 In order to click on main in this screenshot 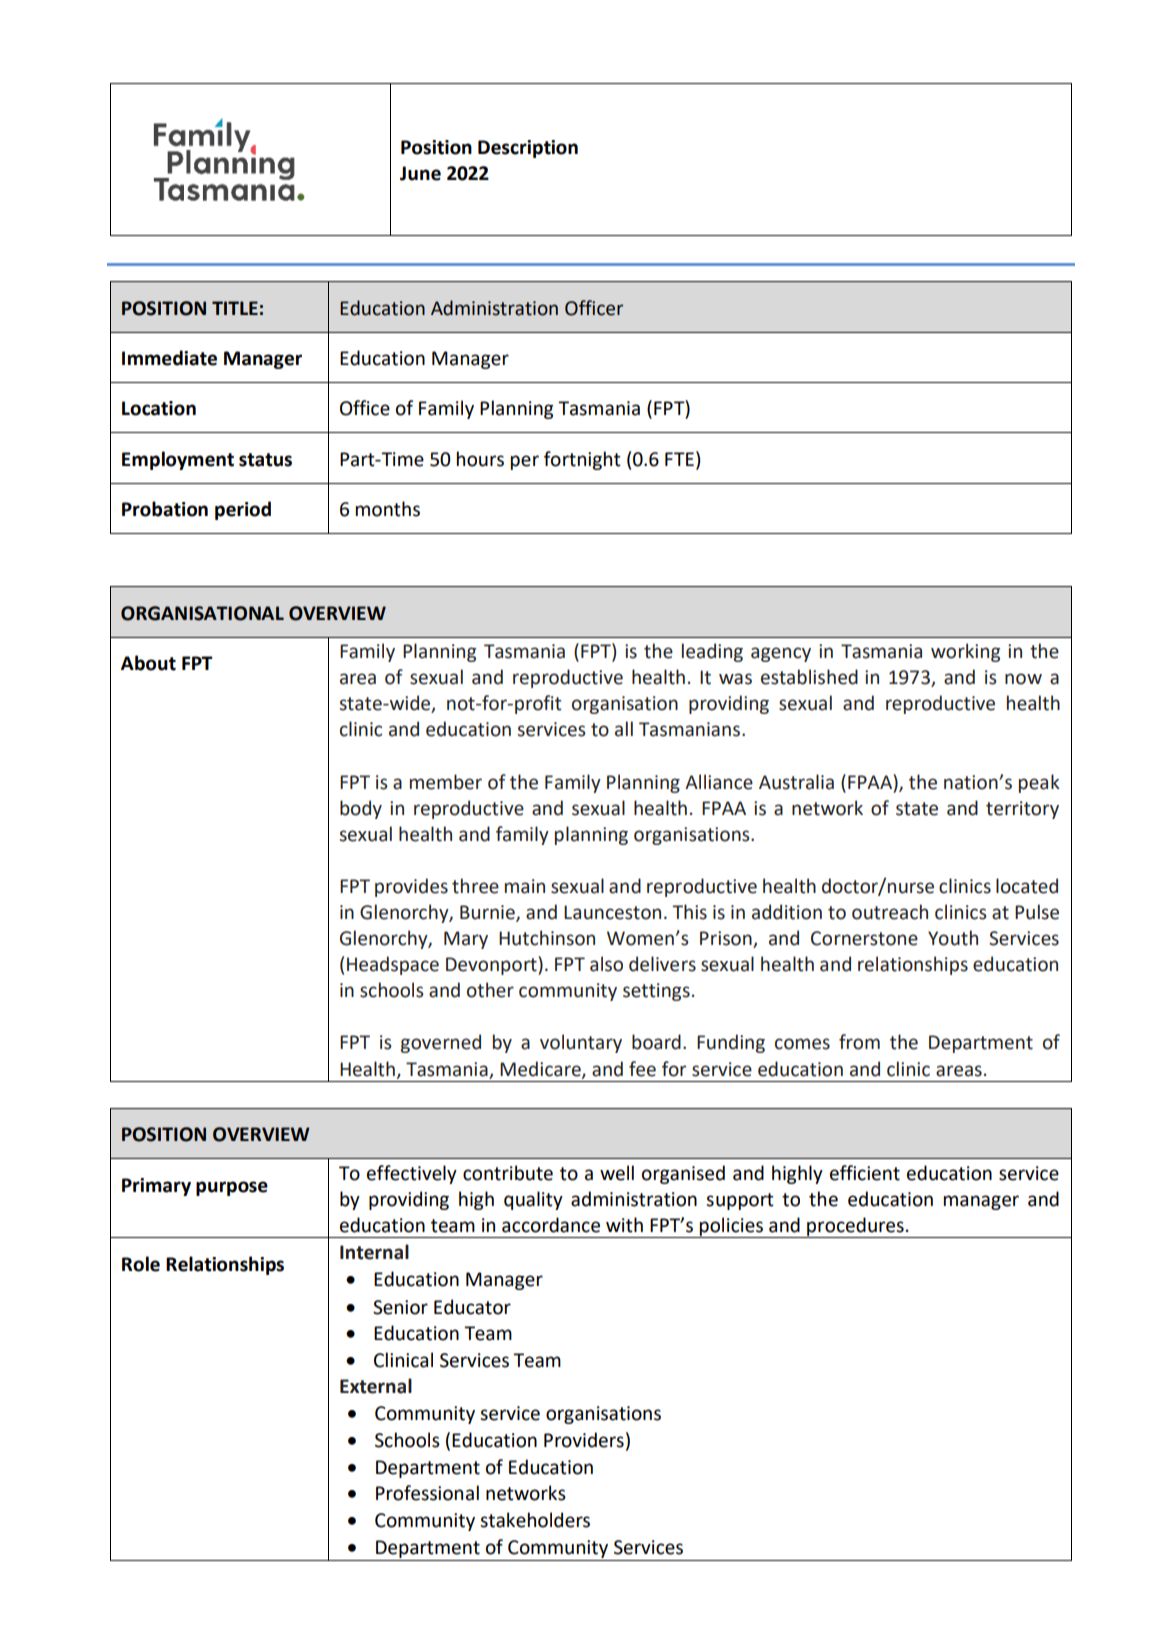, I will do `click(525, 886)`.
